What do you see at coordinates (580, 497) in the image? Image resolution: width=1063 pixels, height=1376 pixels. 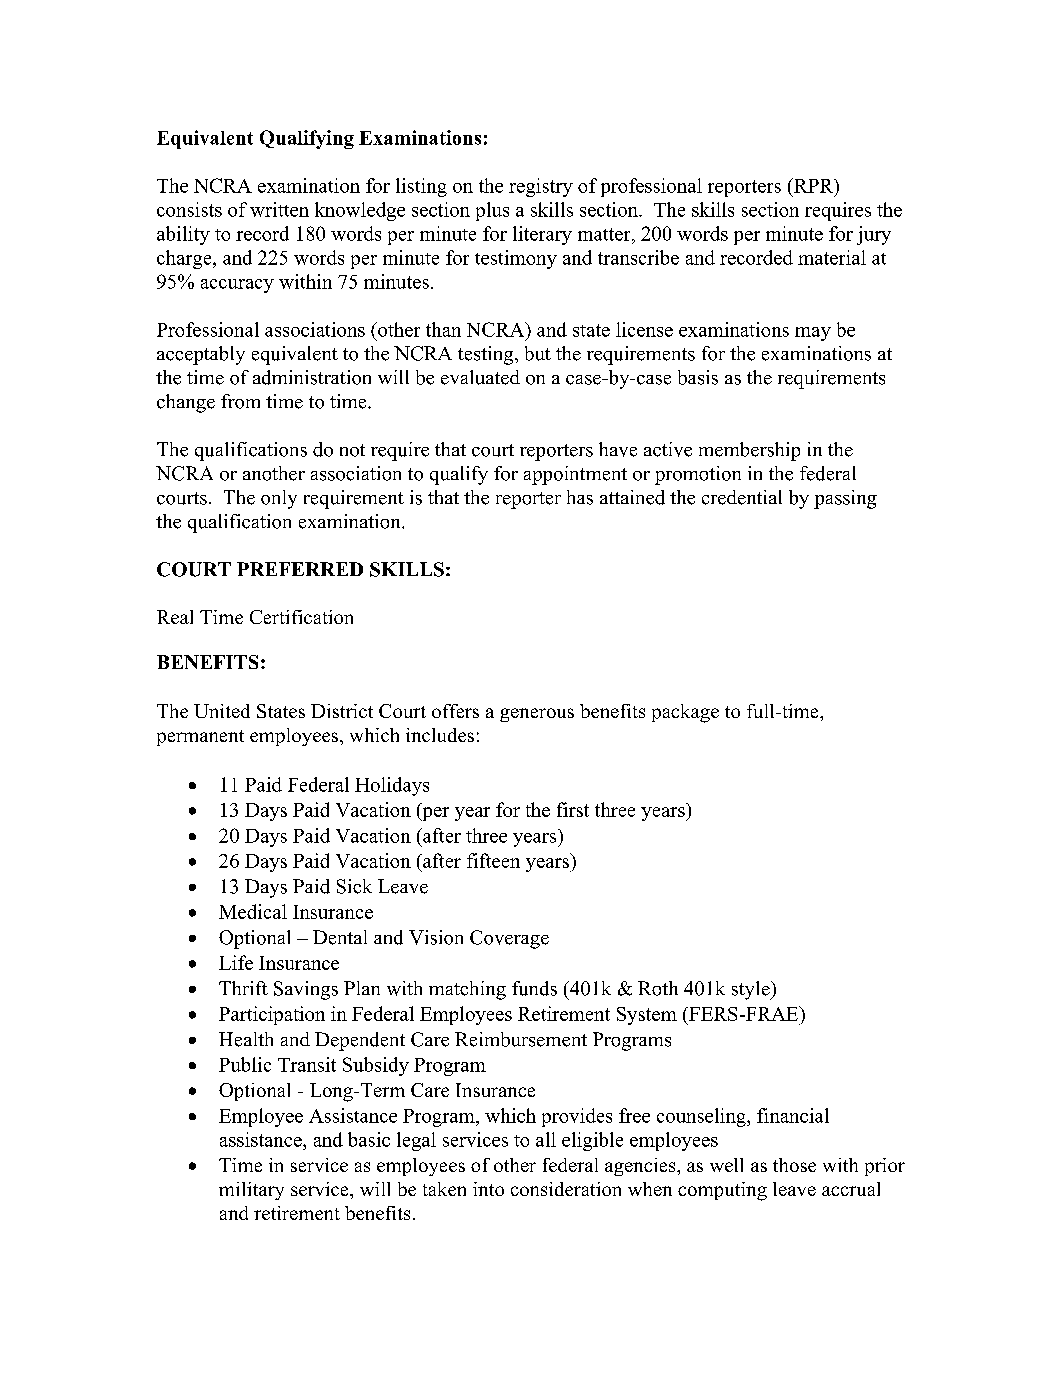 I see `has` at bounding box center [580, 497].
